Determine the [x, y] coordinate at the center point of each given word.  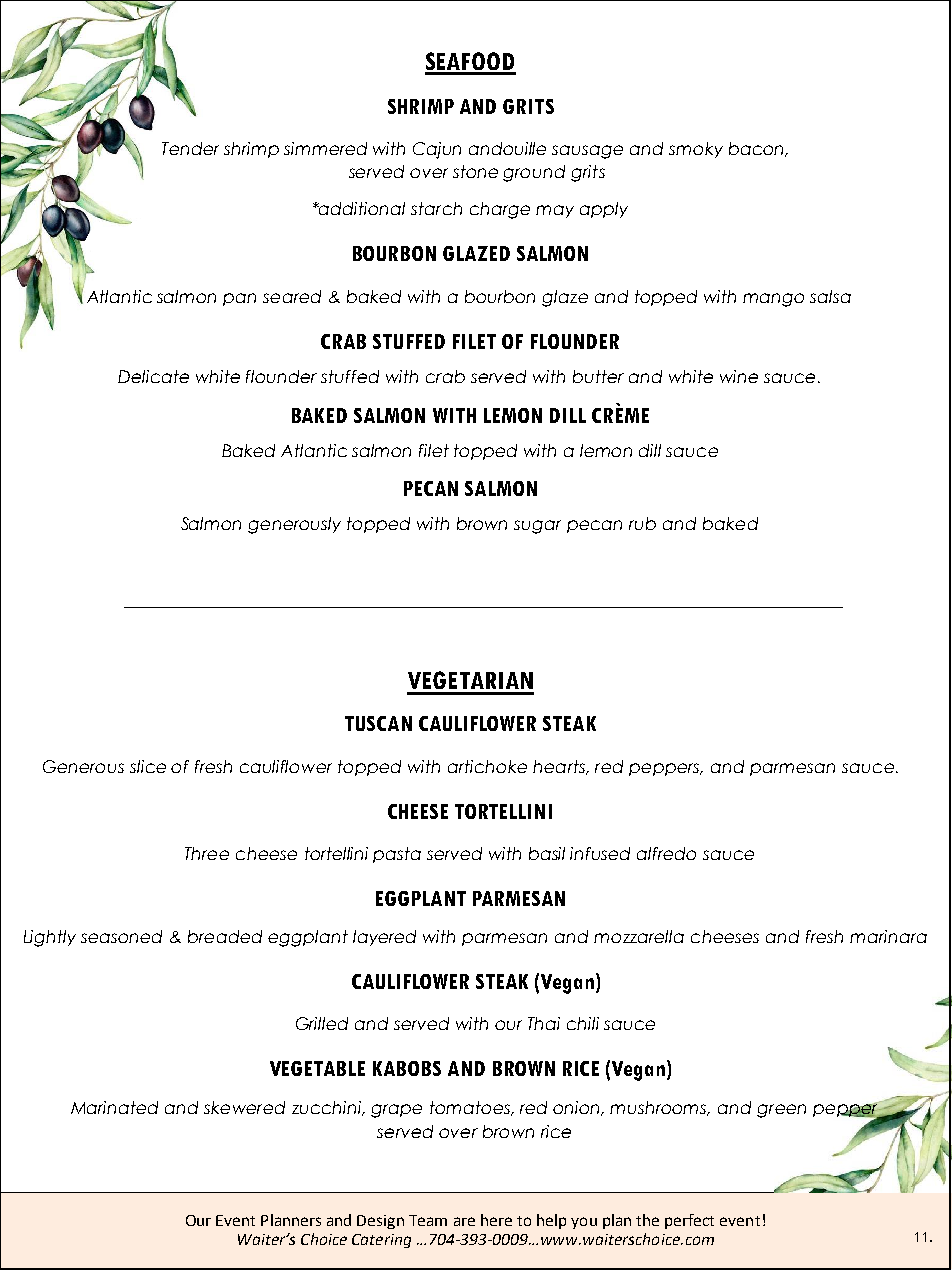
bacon [757, 149]
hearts [560, 767]
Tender [190, 148]
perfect [689, 1221]
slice [148, 766]
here [496, 1220]
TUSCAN [378, 723]
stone [475, 171]
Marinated [114, 1107]
